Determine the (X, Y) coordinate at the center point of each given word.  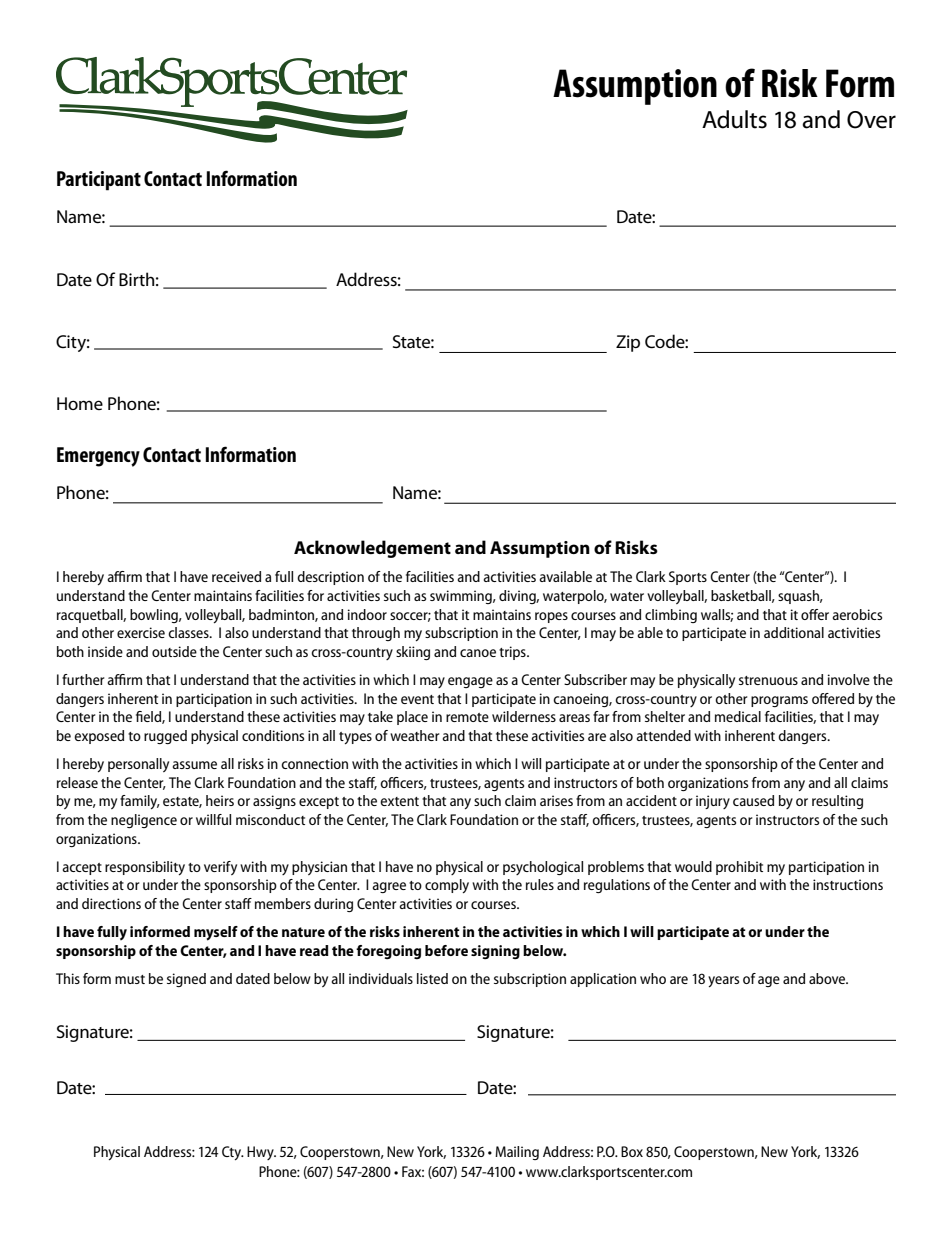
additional (794, 632)
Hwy (261, 1153)
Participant (99, 181)
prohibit (739, 868)
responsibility (145, 868)
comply (447, 886)
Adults (734, 119)
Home (80, 403)
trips (513, 653)
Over (871, 120)
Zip (628, 343)
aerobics (857, 614)
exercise (141, 632)
